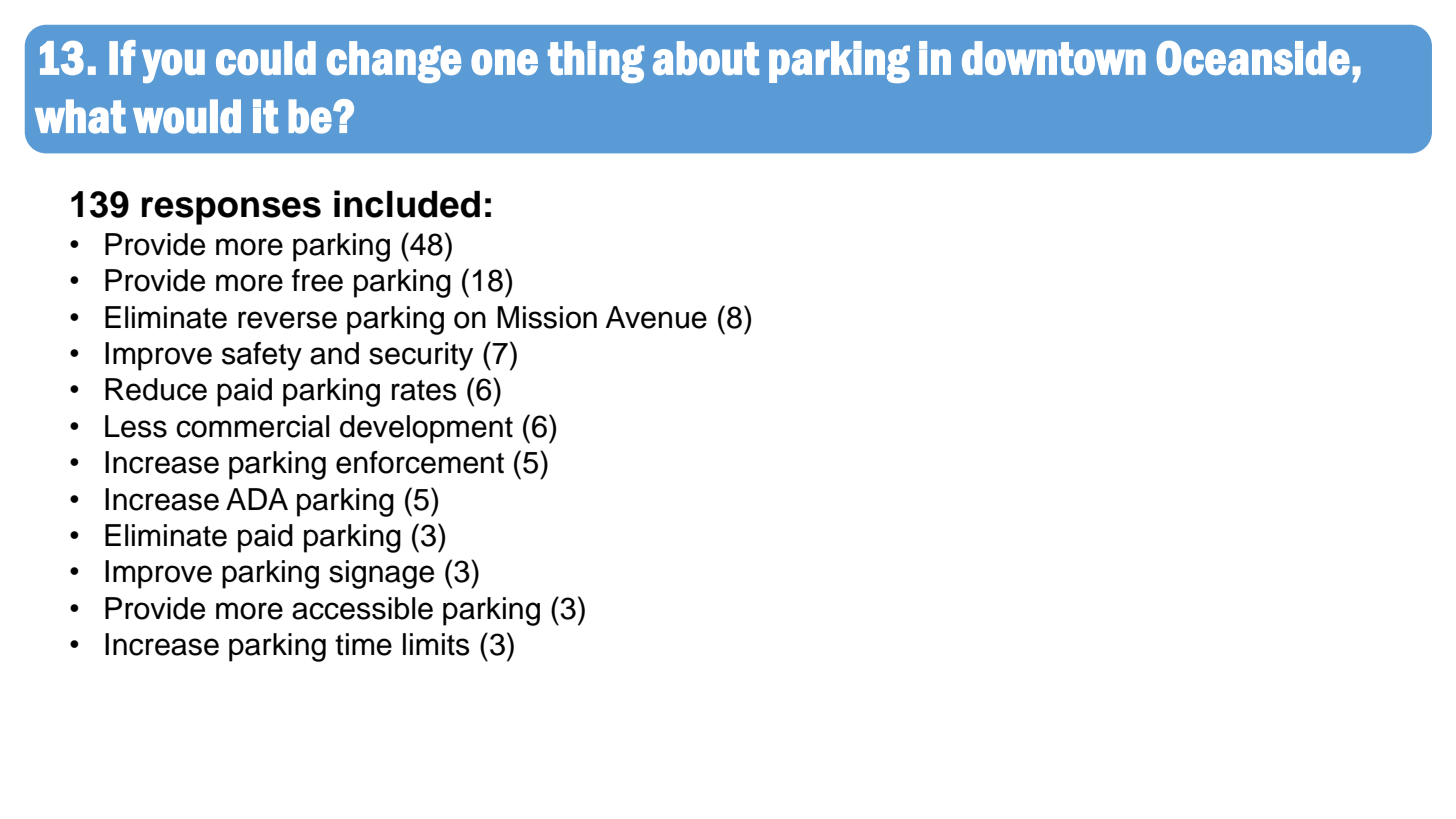  What do you see at coordinates (363, 644) in the screenshot?
I see `time` at bounding box center [363, 644].
